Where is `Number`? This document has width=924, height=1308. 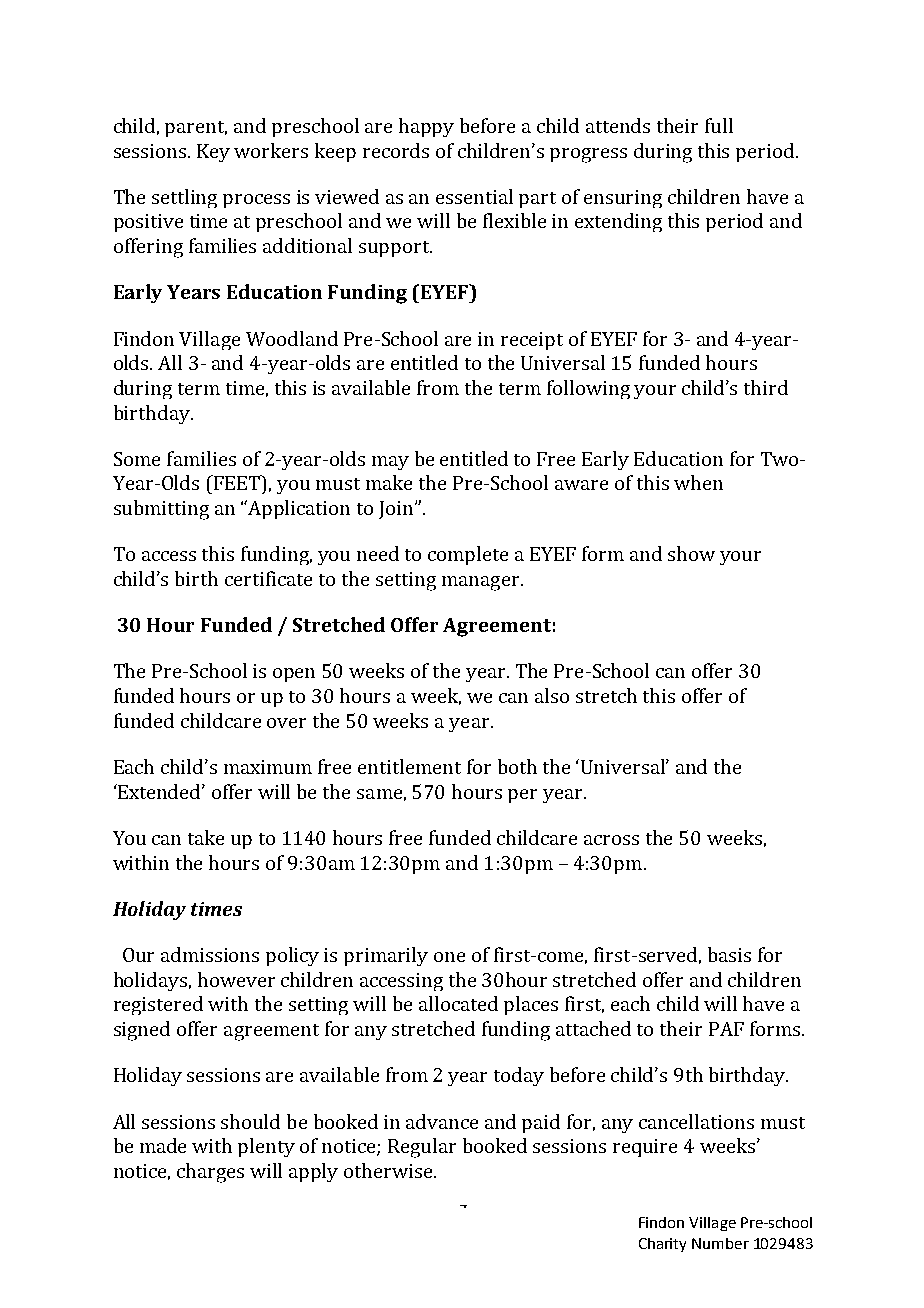 Number is located at coordinates (720, 1243).
